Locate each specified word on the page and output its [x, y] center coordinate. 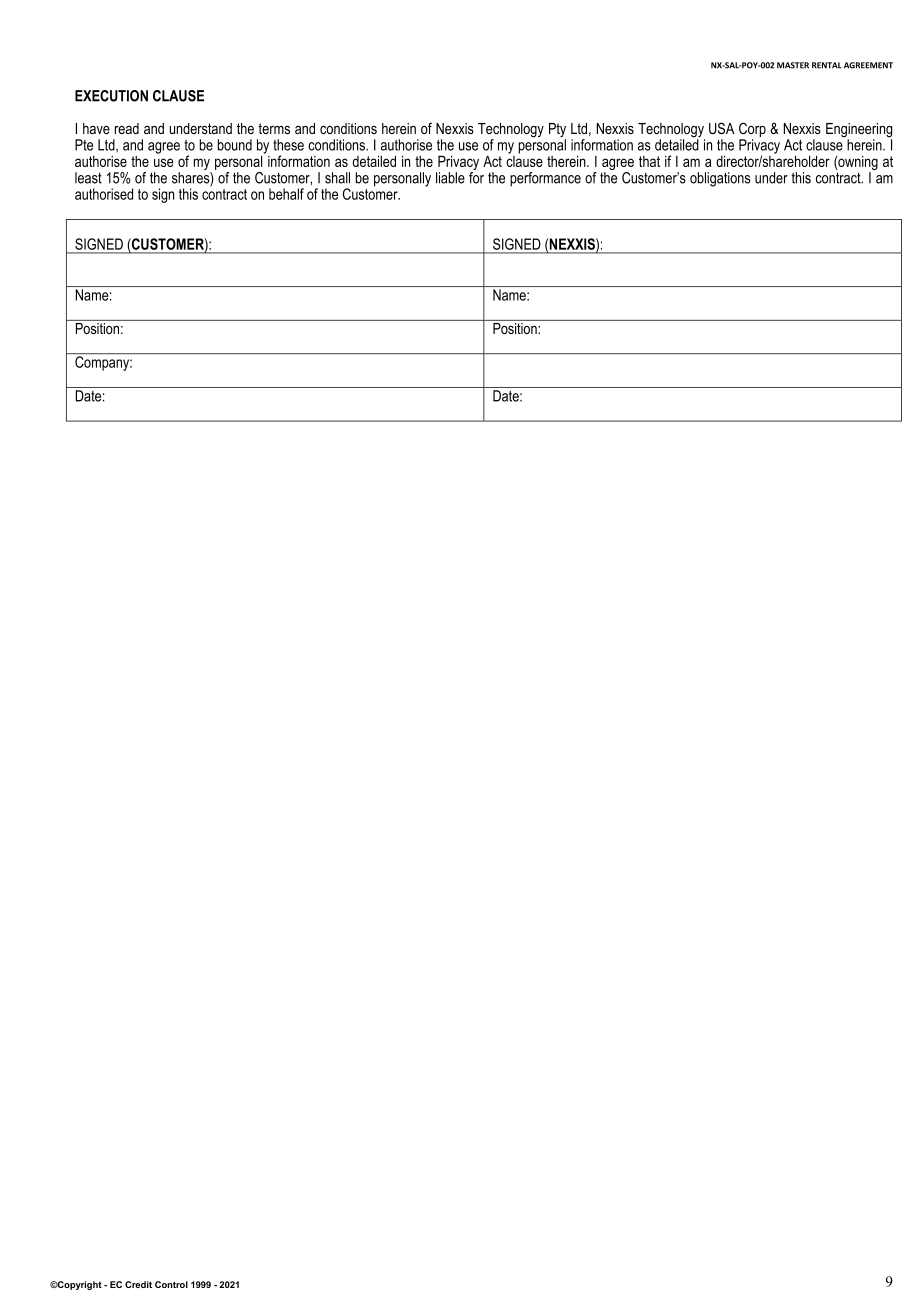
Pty [557, 131]
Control [171, 1284]
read [127, 128]
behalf [286, 194]
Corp [752, 131]
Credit [138, 1284]
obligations [720, 179]
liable [450, 178]
